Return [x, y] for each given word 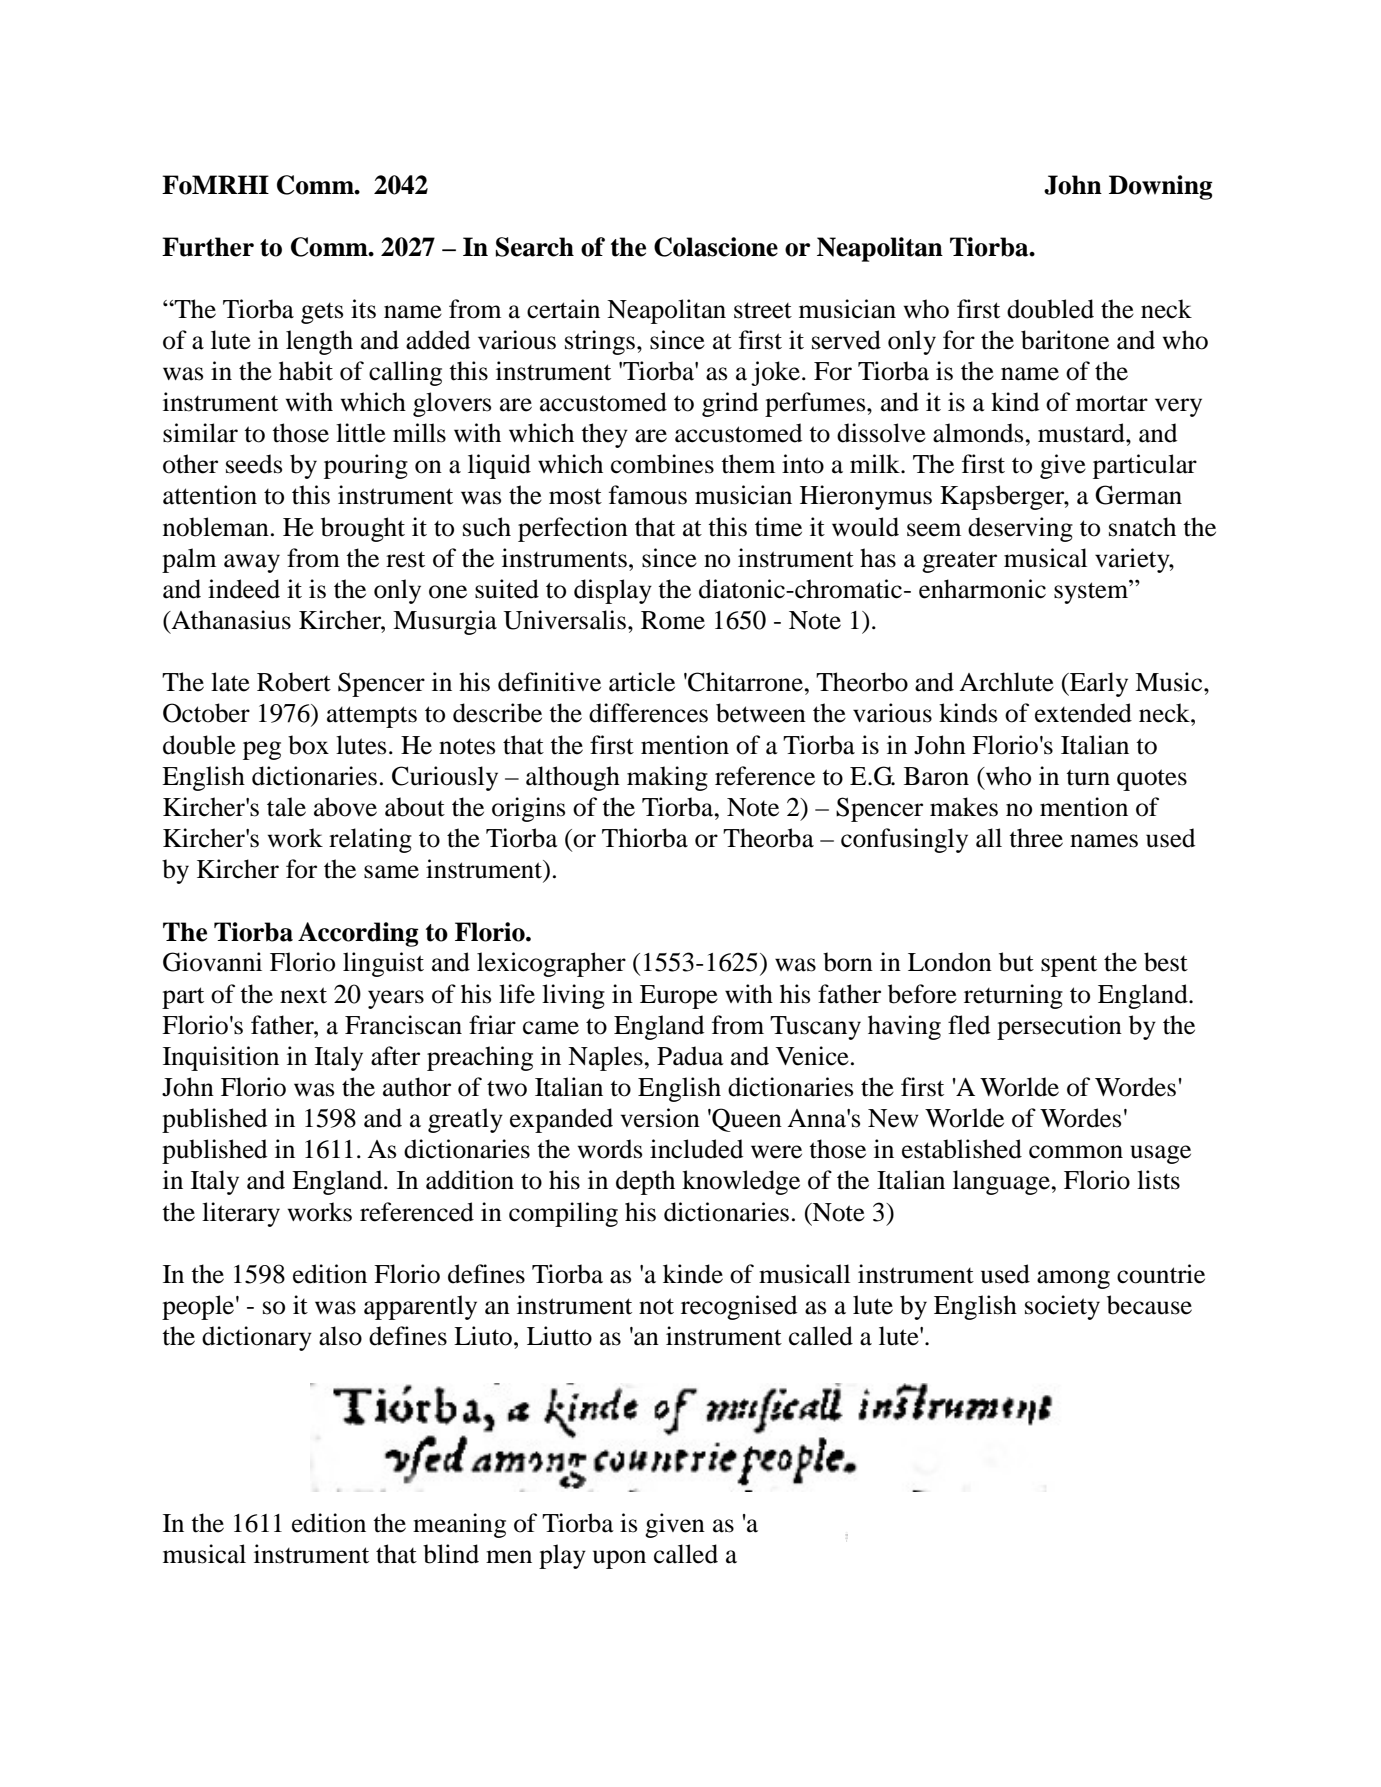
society [1062, 1307]
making [667, 778]
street [763, 310]
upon [619, 1559]
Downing [1161, 187]
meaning [459, 1525]
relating [370, 840]
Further [208, 247]
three [1036, 838]
